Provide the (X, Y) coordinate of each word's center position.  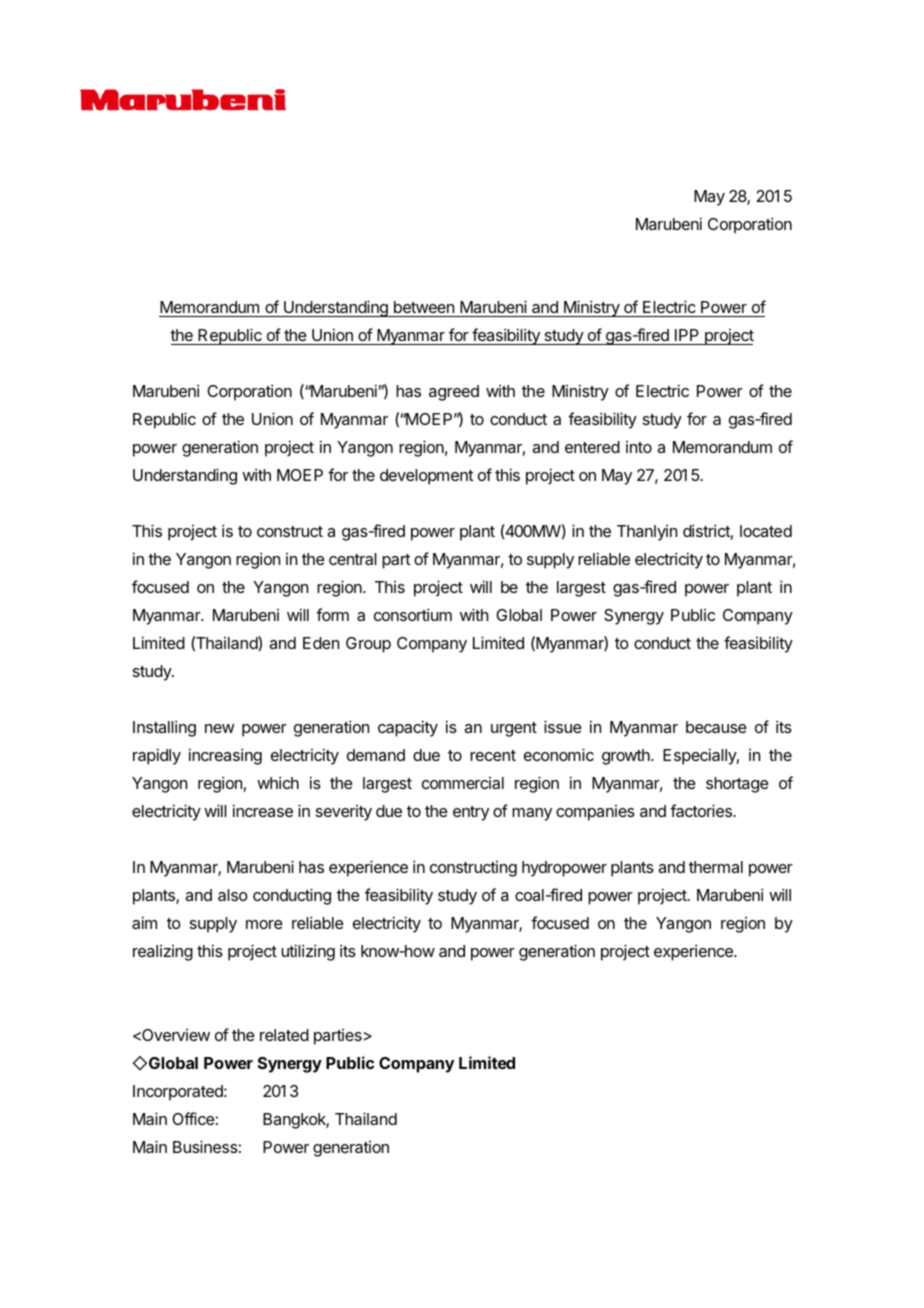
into (639, 447)
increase (263, 810)
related (284, 1035)
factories (702, 810)
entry (471, 813)
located (766, 531)
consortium (413, 614)
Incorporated (179, 1093)
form (332, 614)
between (423, 309)
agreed (454, 393)
